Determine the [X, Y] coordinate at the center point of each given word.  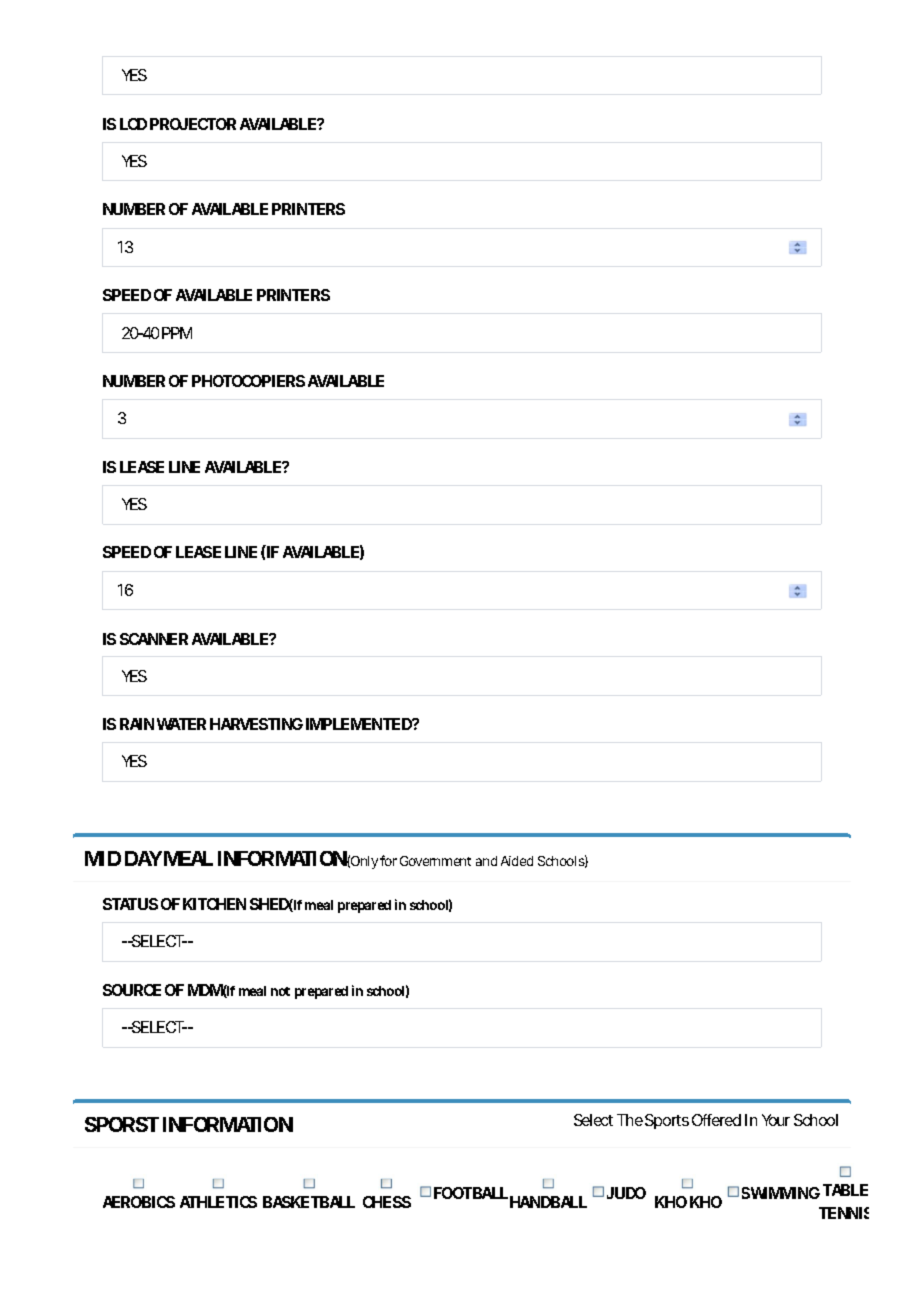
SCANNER [154, 639]
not [280, 991]
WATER [181, 724]
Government [435, 861]
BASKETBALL [309, 1202]
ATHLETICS [218, 1202]
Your [776, 1120]
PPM [177, 333]
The [630, 1120]
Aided [517, 861]
